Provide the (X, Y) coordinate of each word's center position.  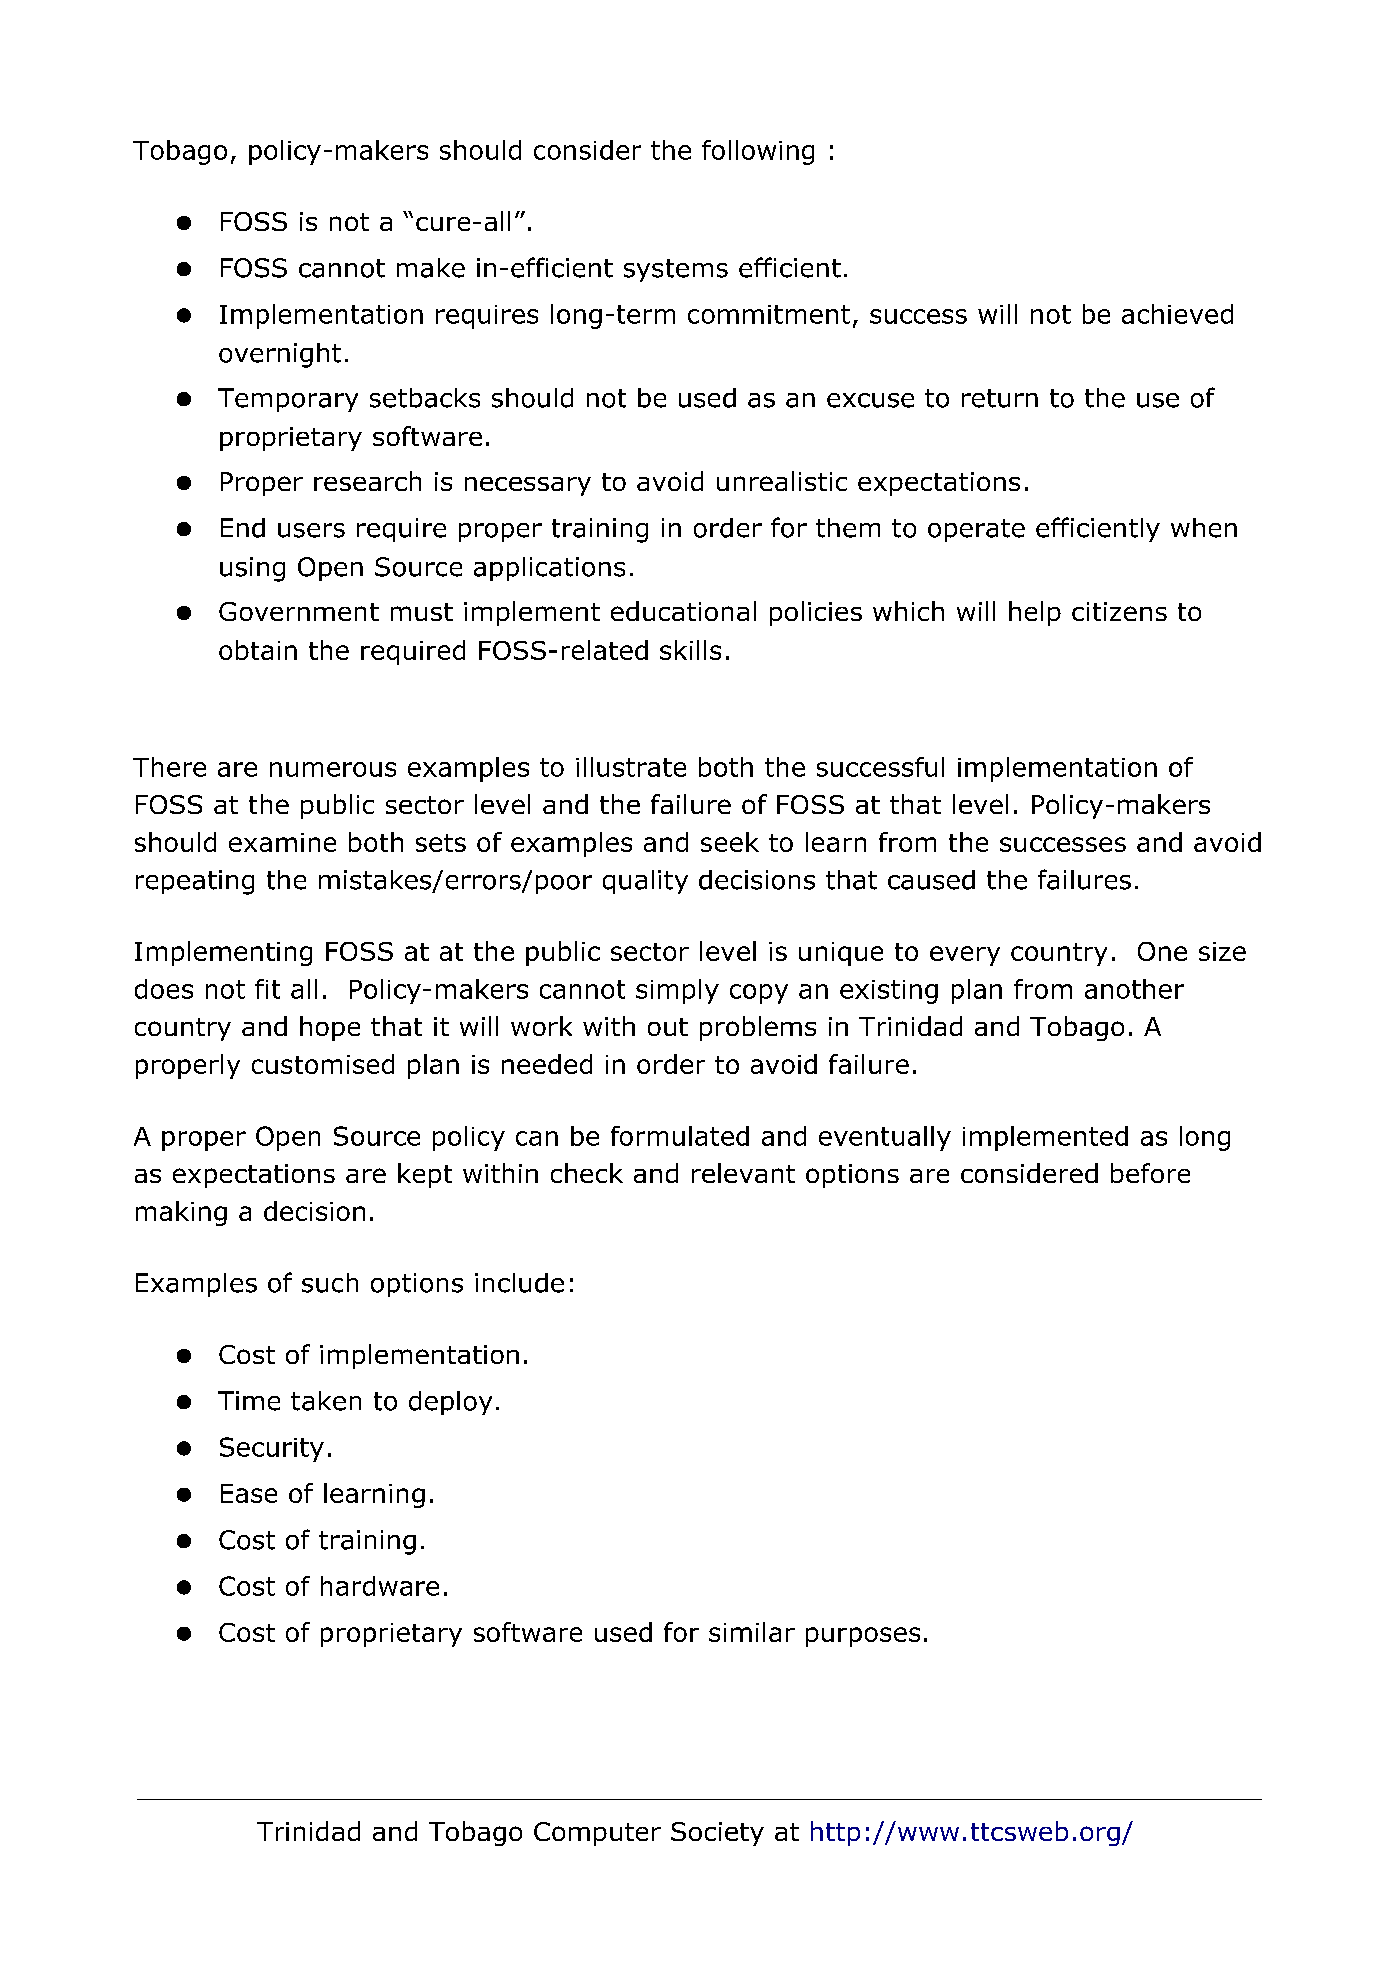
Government (299, 611)
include (519, 1283)
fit (267, 989)
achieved (1177, 314)
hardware (380, 1586)
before (1150, 1173)
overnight (280, 355)
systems (676, 270)
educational (683, 611)
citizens (1119, 611)
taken (326, 1401)
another (1134, 989)
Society (717, 1834)
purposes (863, 1637)
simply (677, 991)
